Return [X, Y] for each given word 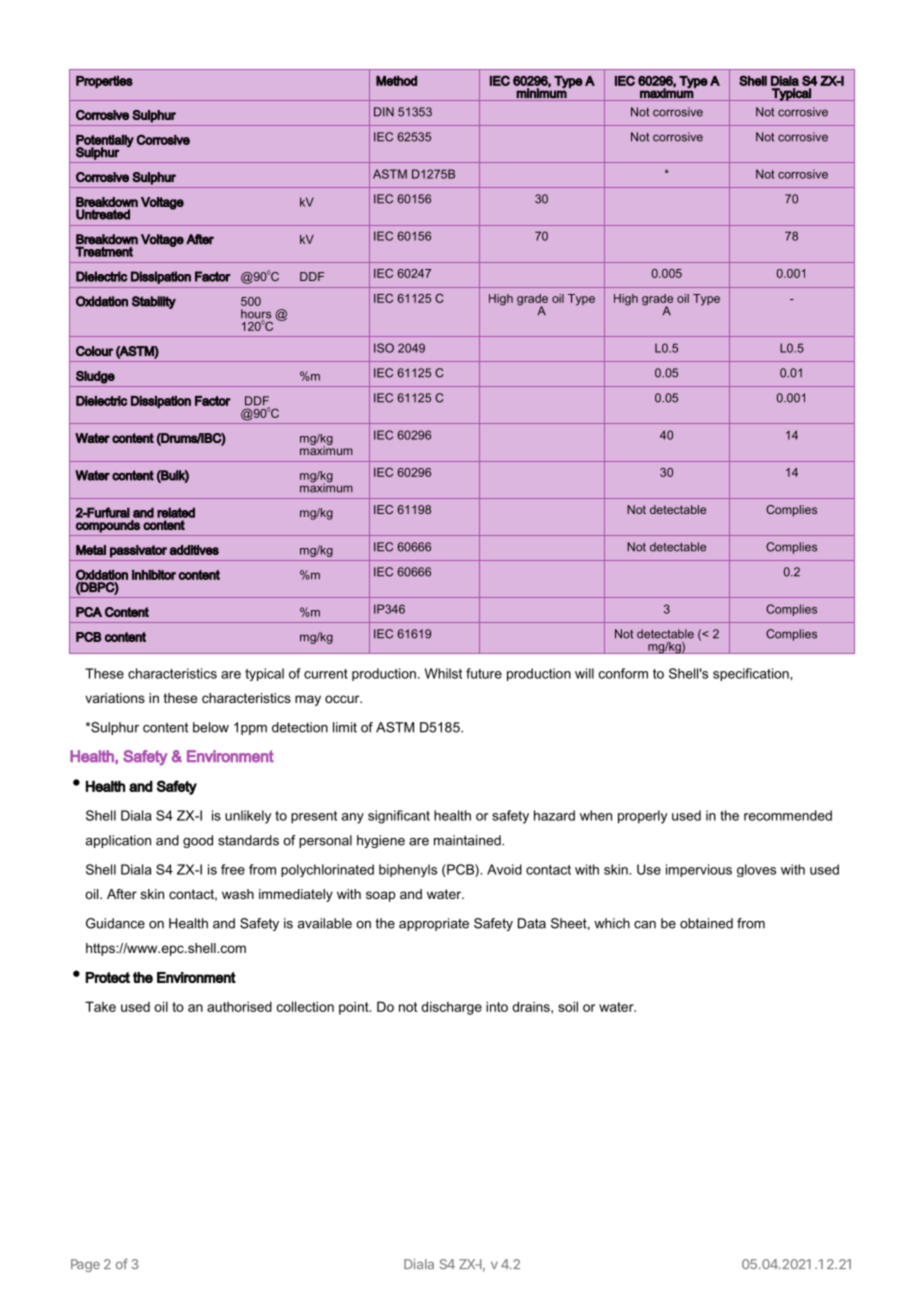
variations [115, 698]
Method [396, 81]
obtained [706, 923]
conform [623, 673]
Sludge [95, 377]
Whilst [443, 673]
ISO [384, 348]
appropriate [434, 924]
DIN [384, 112]
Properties [104, 82]
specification [752, 674]
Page [85, 1265]
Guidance [115, 923]
